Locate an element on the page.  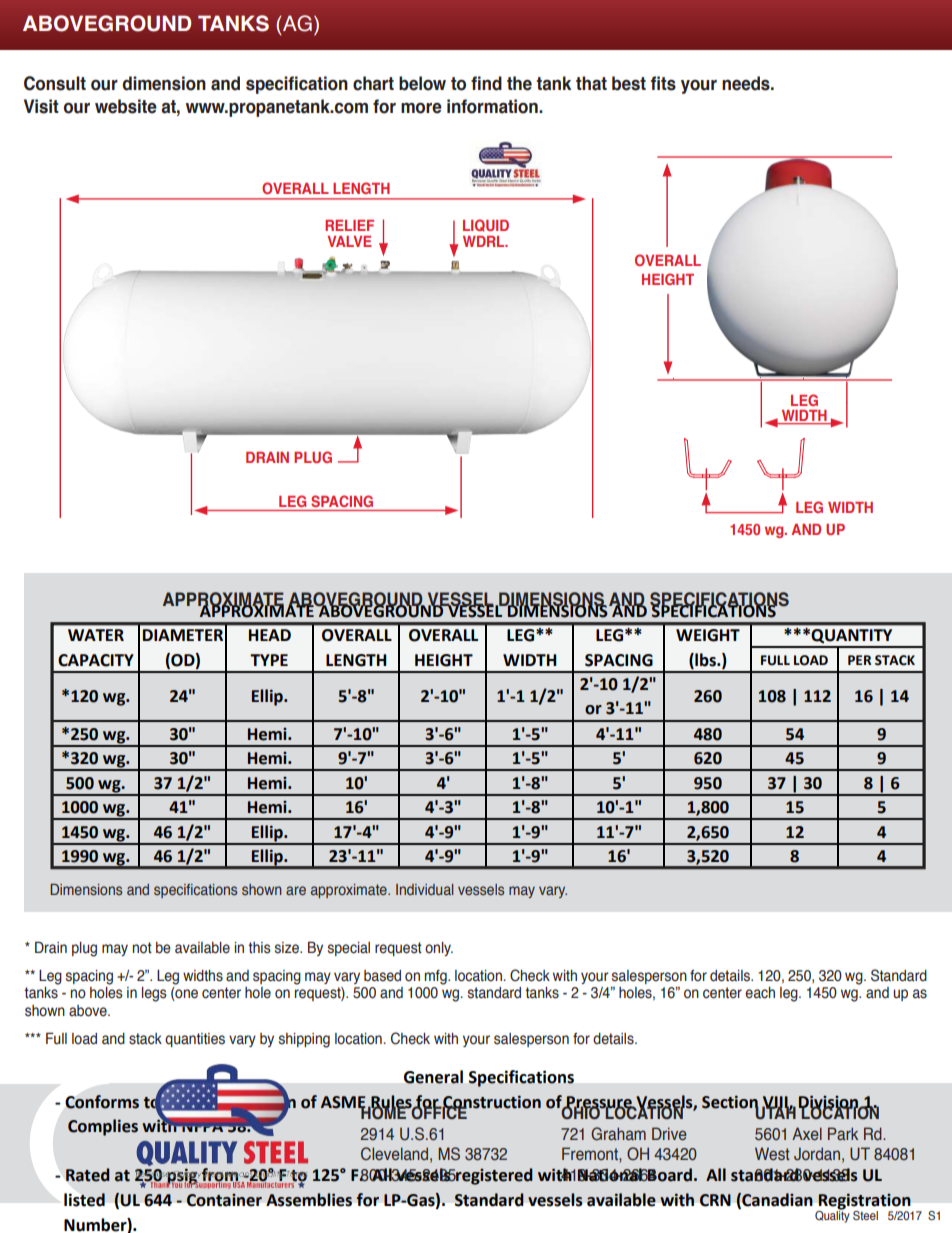
Rated is located at coordinates (88, 1175).
